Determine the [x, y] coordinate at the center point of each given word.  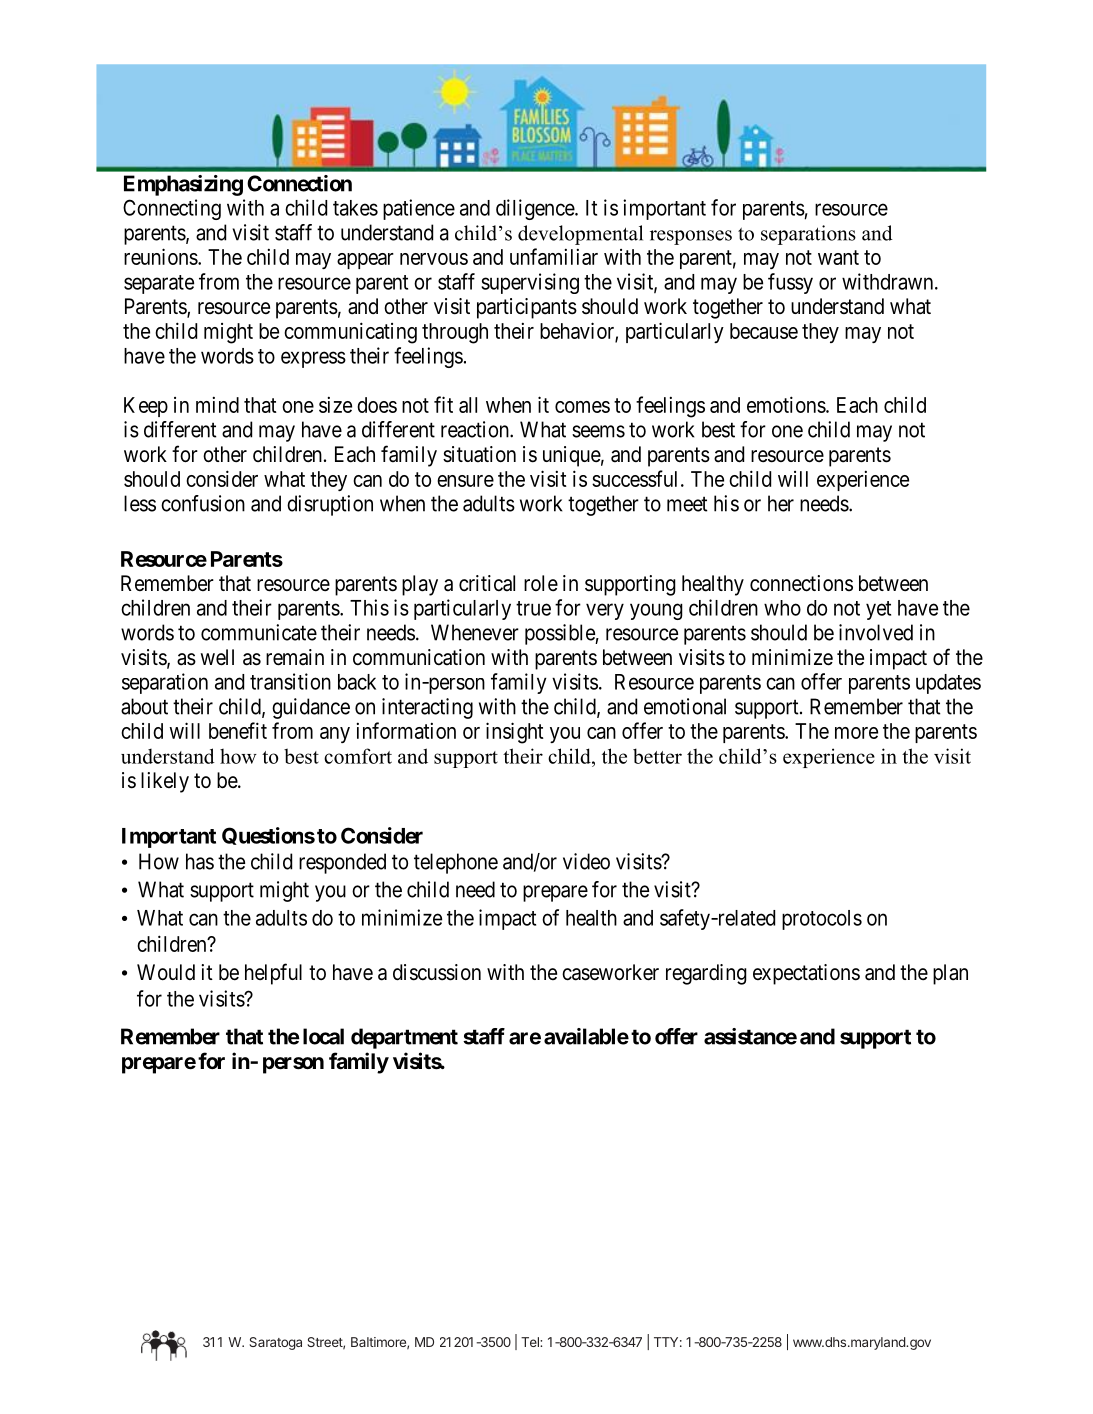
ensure [465, 481]
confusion [203, 503]
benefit [238, 730]
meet [687, 504]
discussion [437, 972]
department [404, 1038]
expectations [806, 974]
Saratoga [275, 1343]
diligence [536, 209]
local [323, 1036]
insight [515, 733]
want [838, 257]
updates [948, 684]
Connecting [172, 209]
